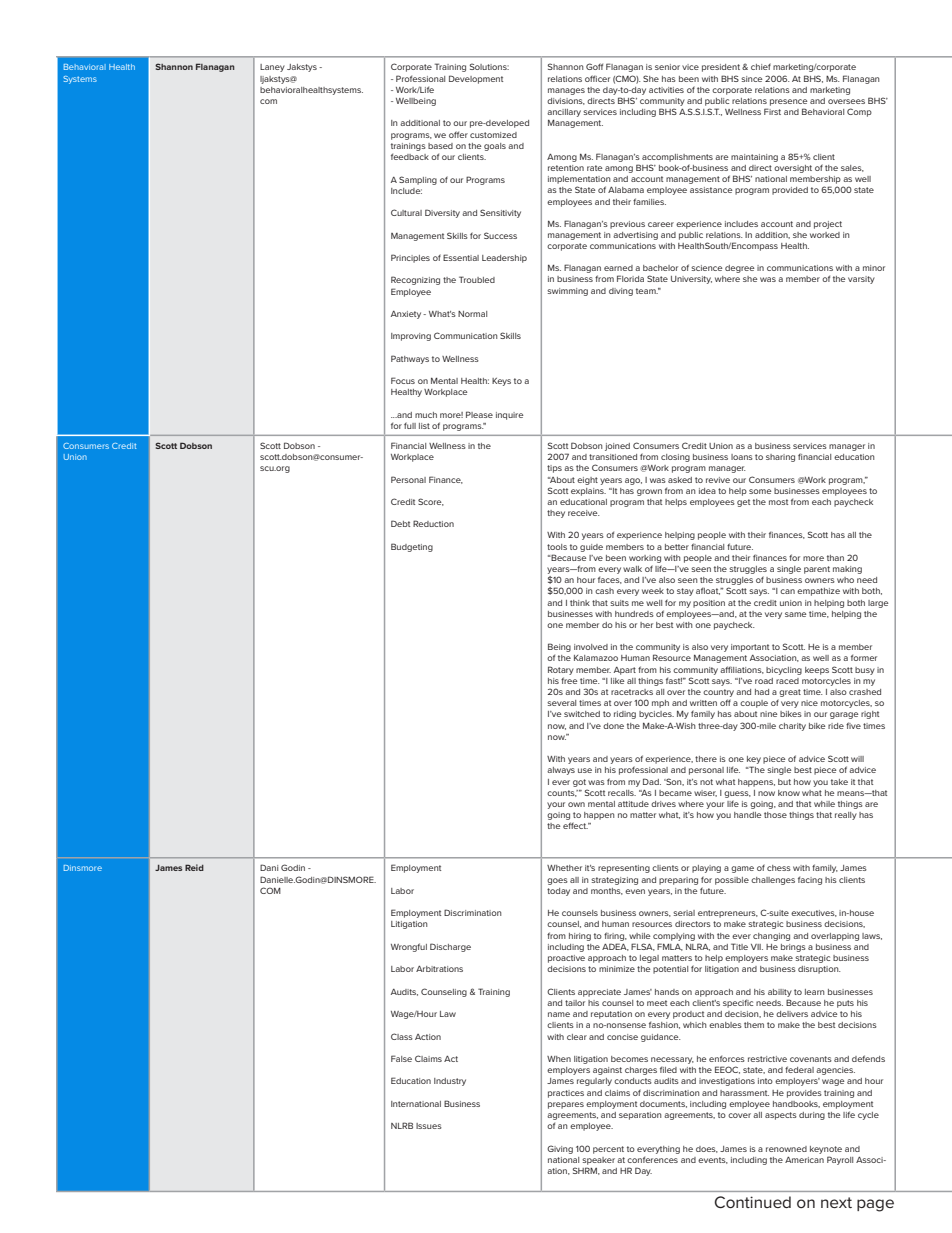  What do you see at coordinates (560, 1149) in the screenshot?
I see `Giving` at bounding box center [560, 1149].
